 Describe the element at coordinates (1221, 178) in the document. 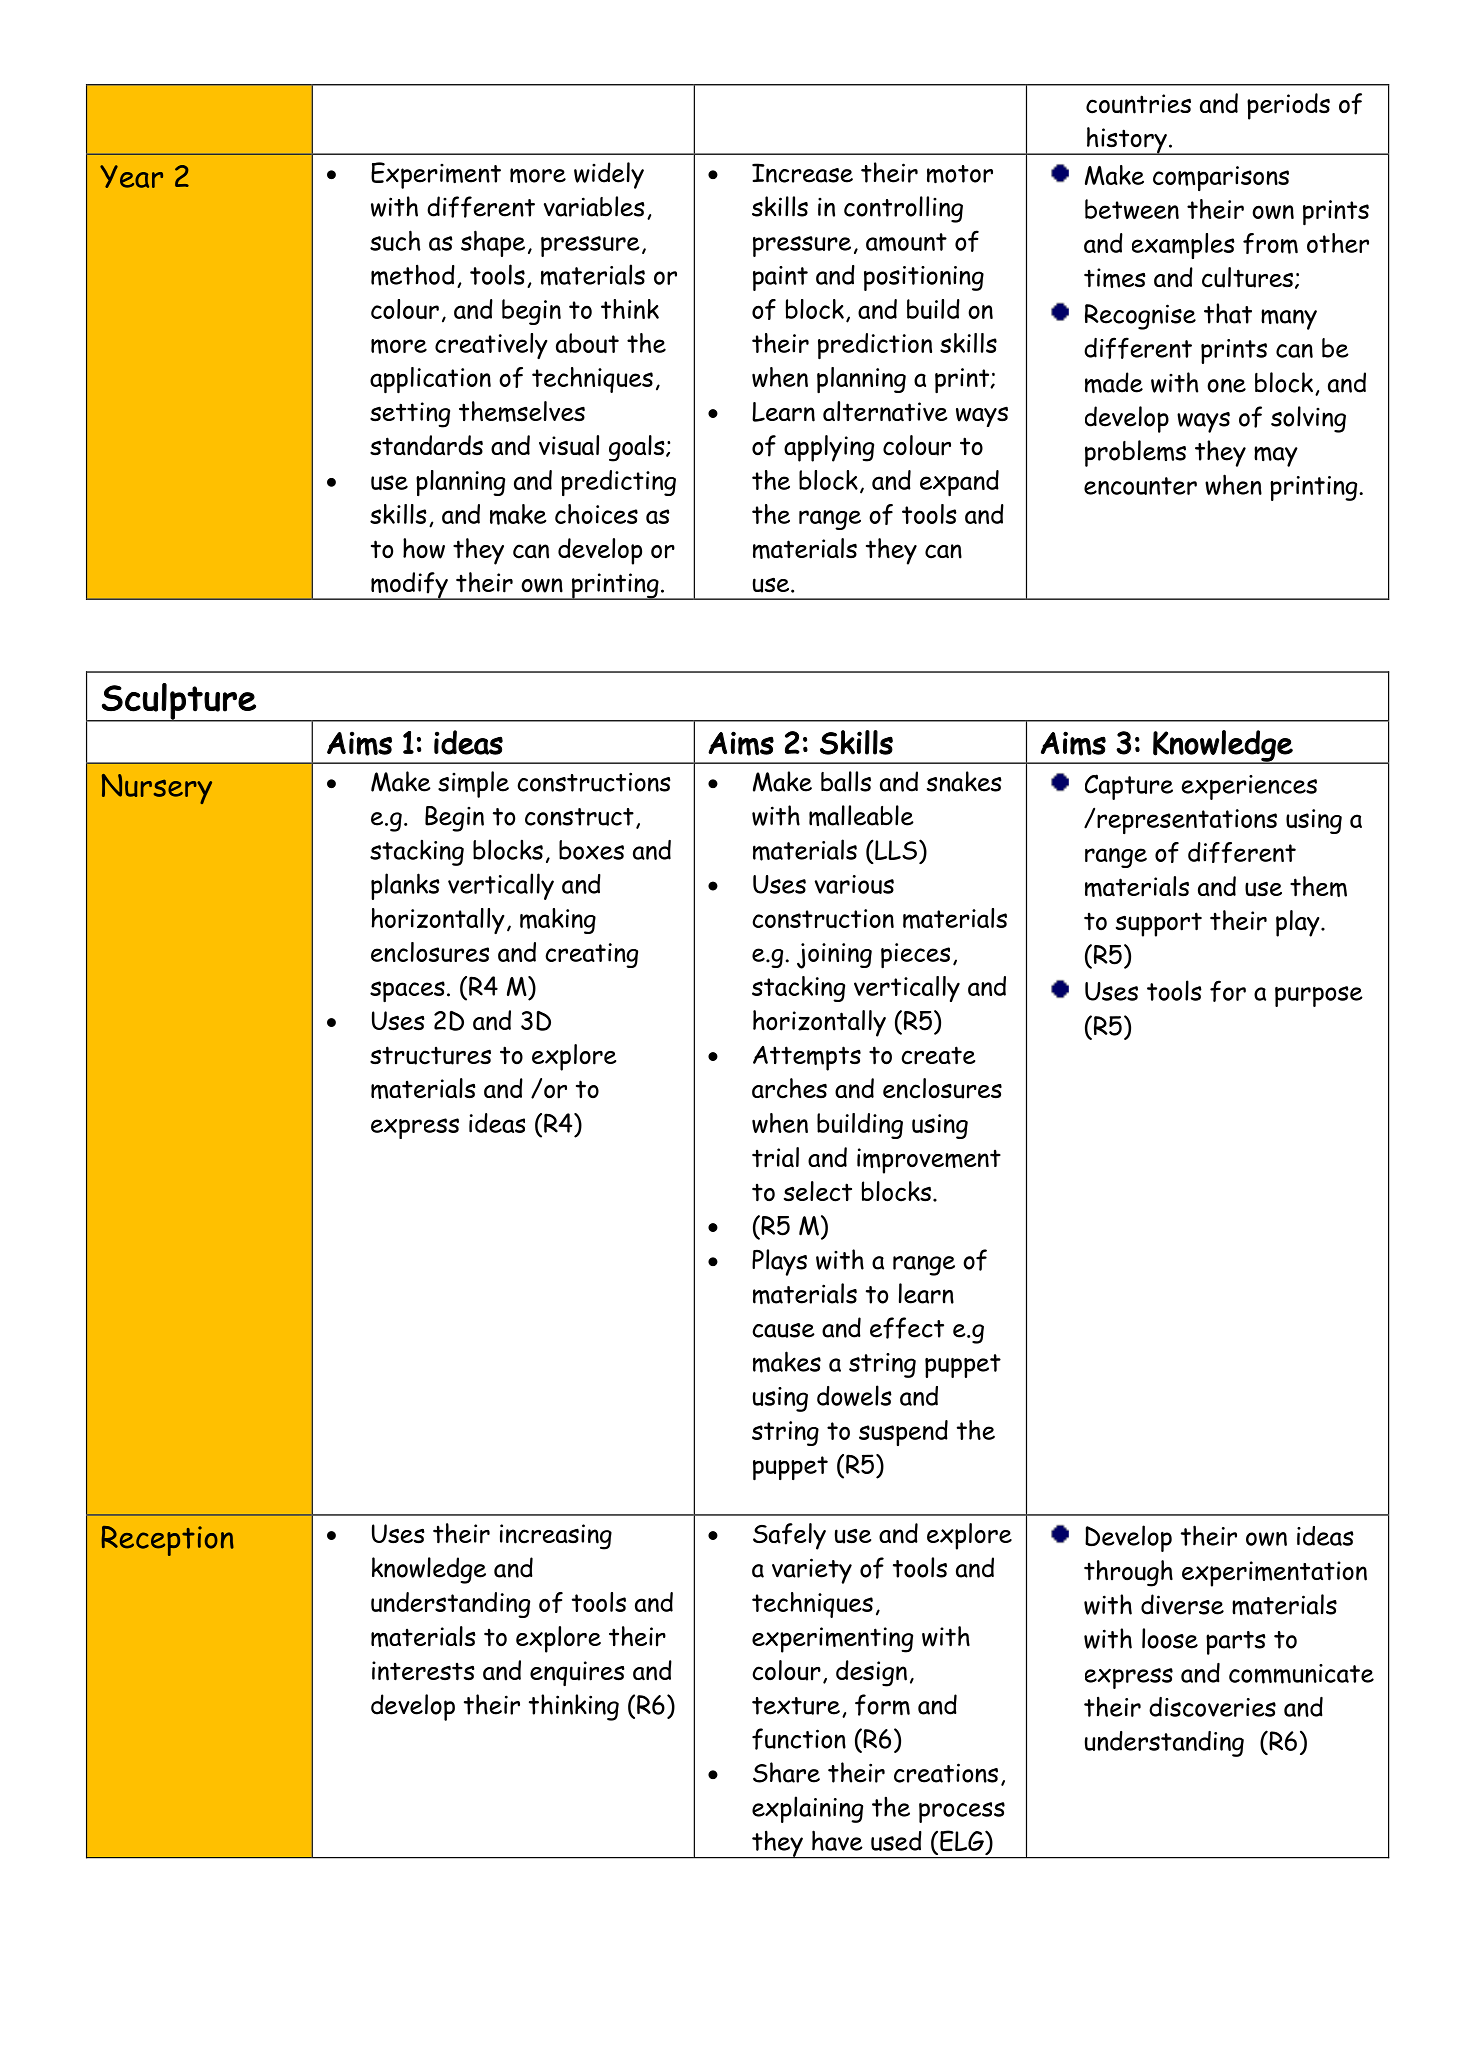

I see `comparisons` at that location.
